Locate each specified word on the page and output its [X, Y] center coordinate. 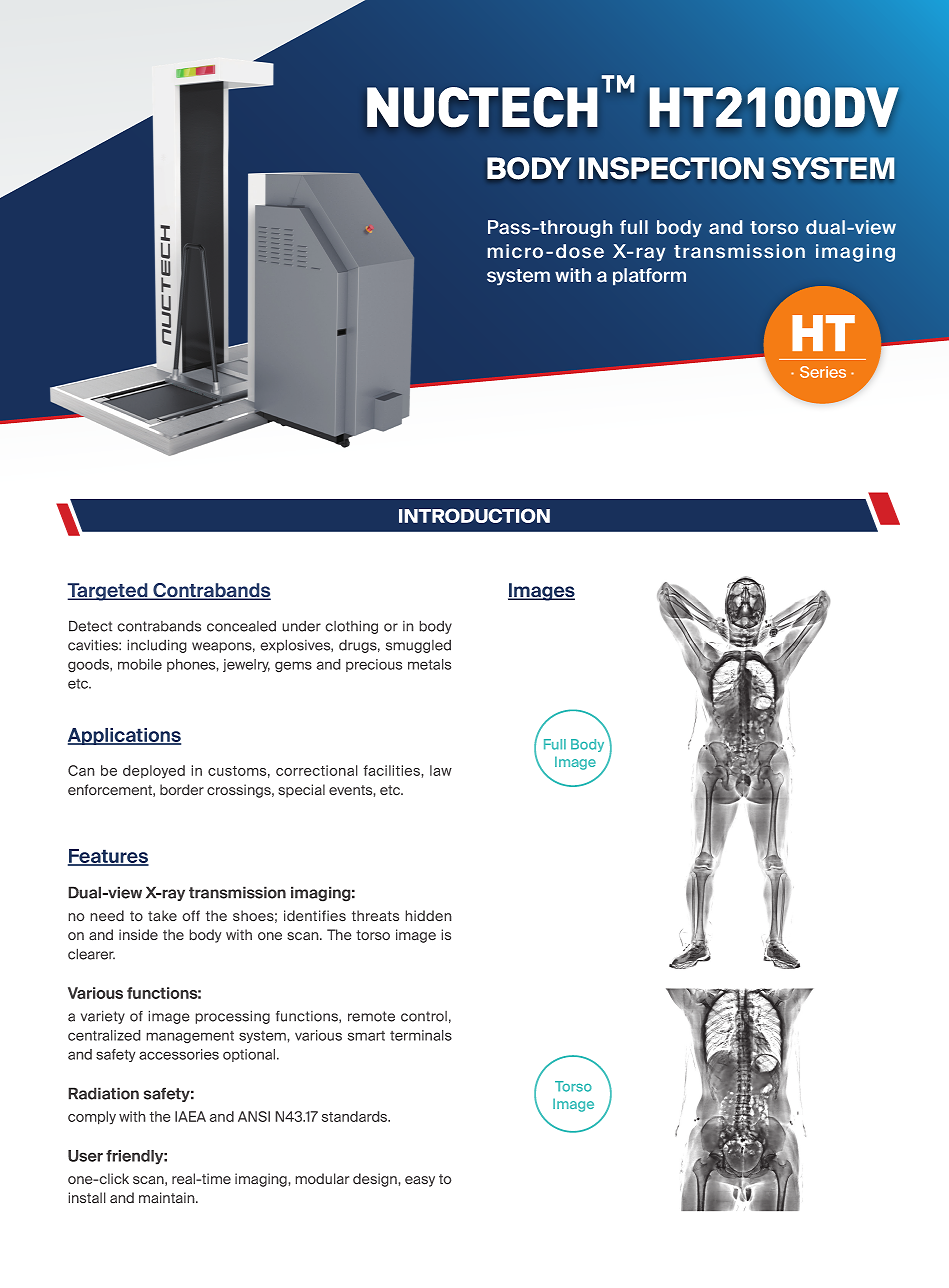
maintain [168, 1198]
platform [649, 276]
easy [420, 1181]
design [376, 1180]
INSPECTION [671, 168]
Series [823, 372]
